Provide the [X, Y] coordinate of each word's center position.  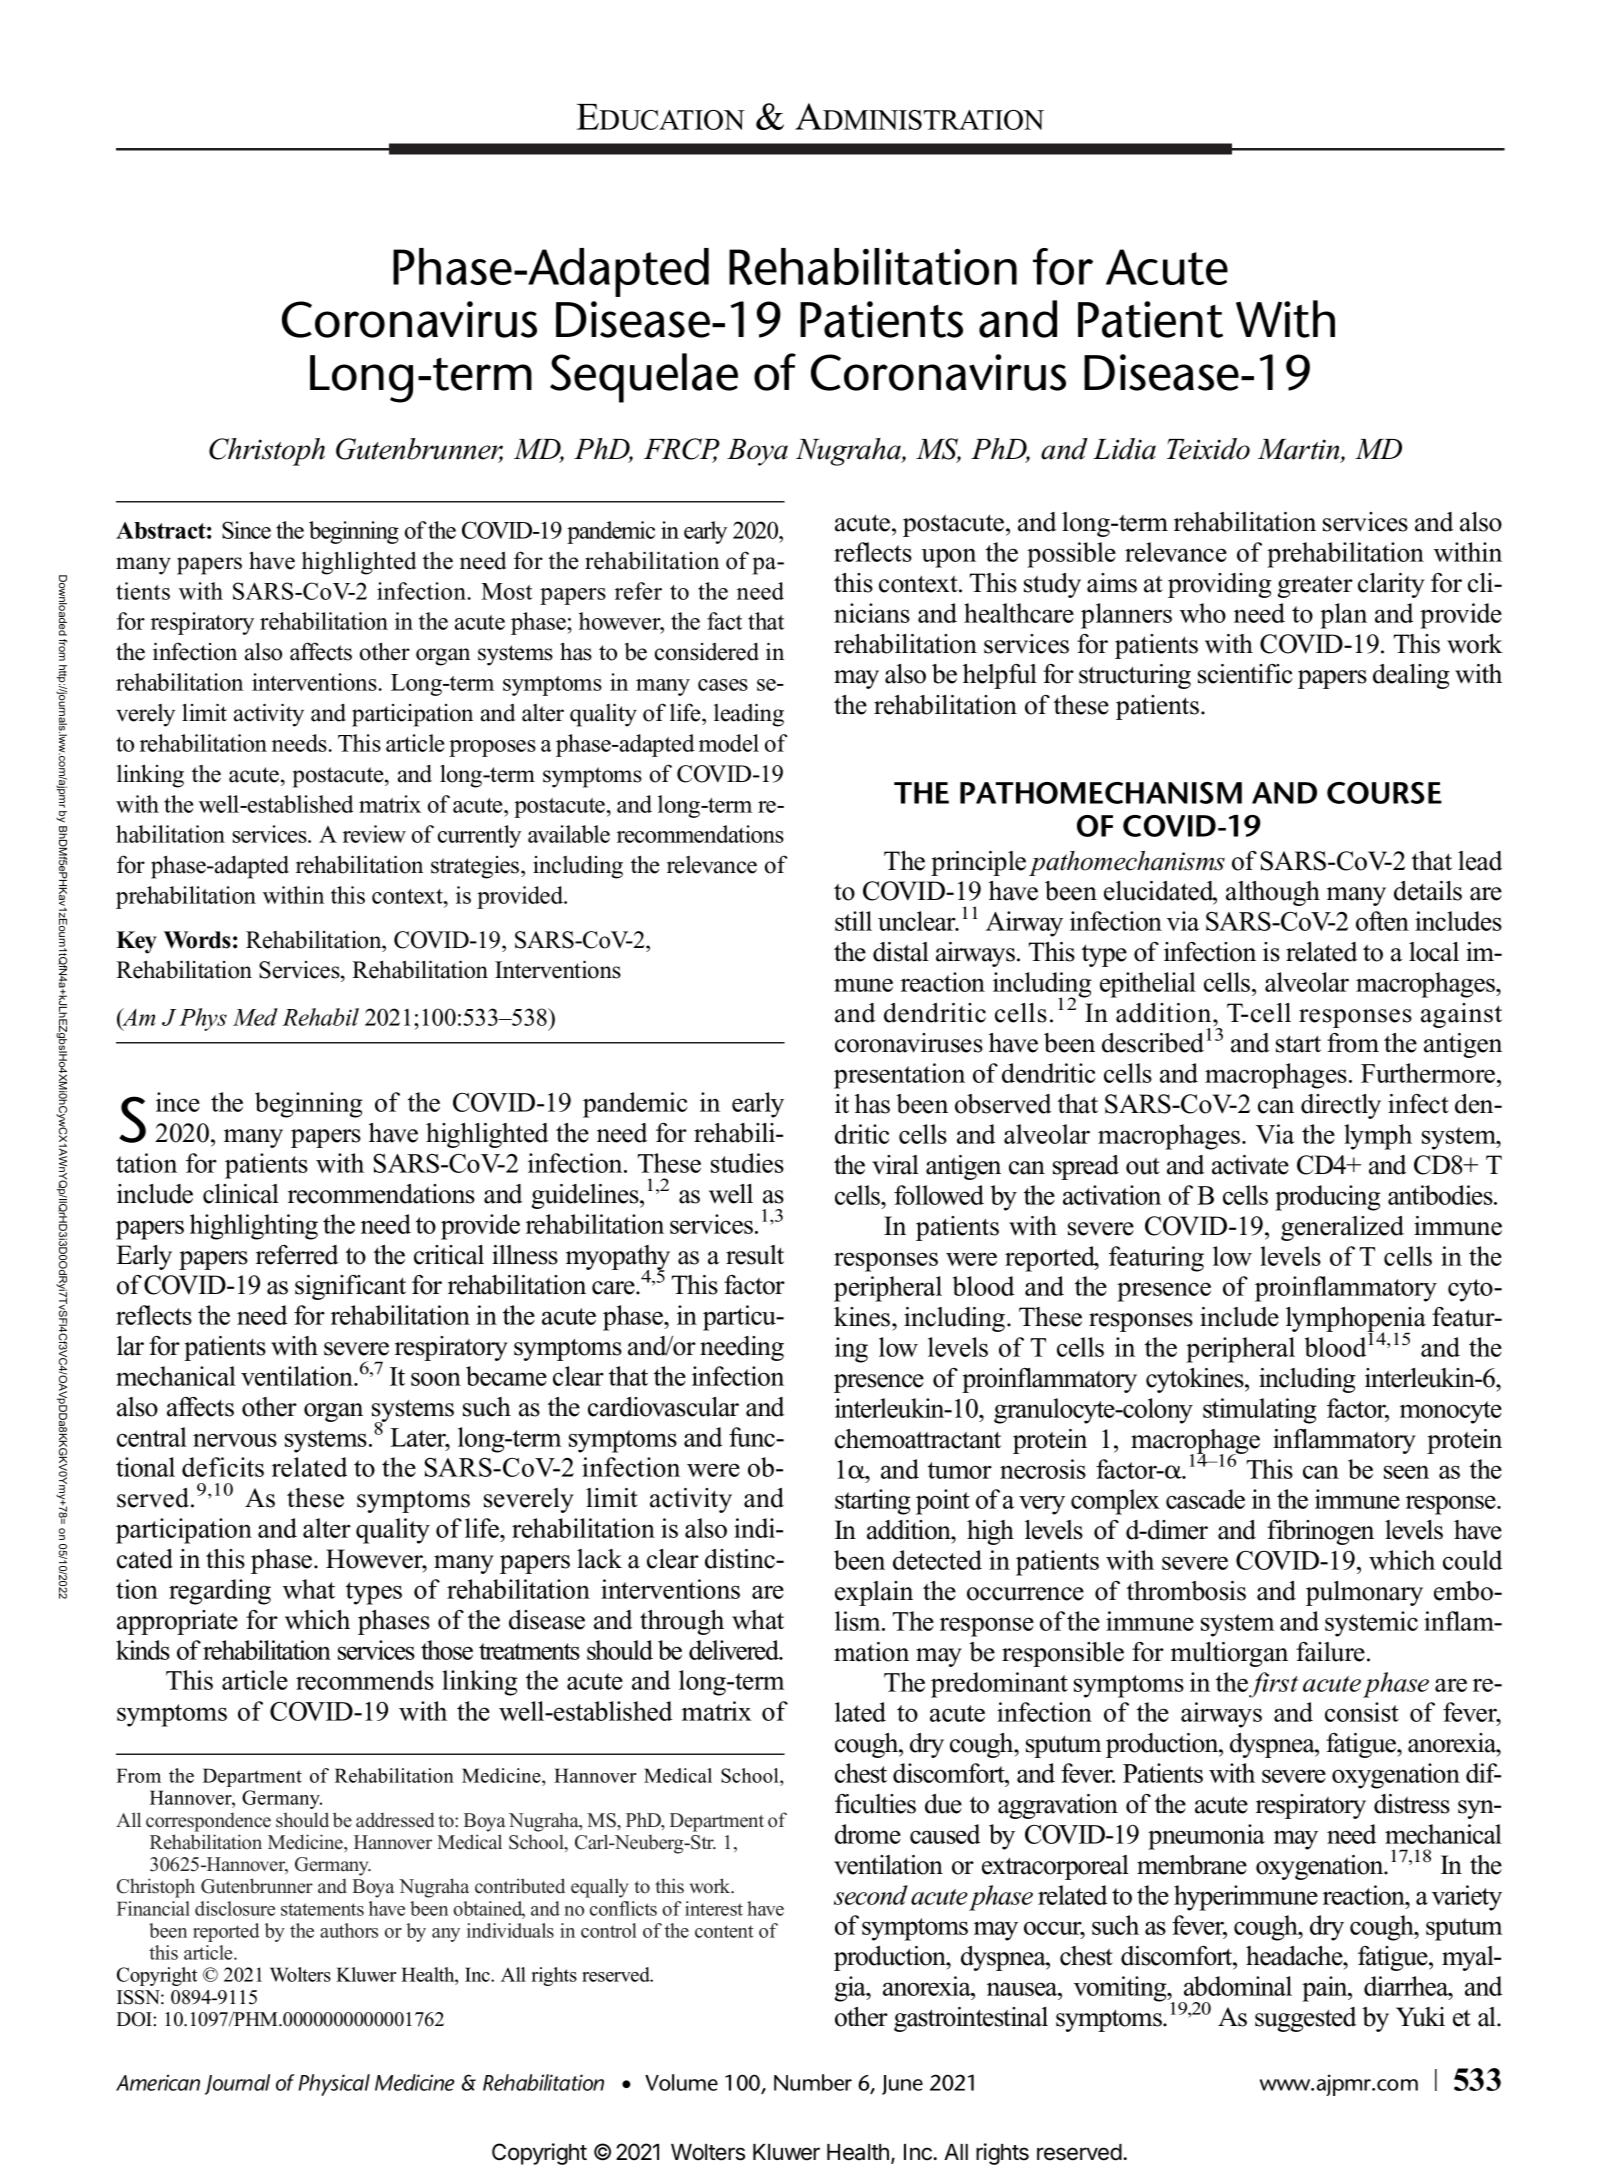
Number [813, 2082]
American [158, 2082]
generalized [1342, 1228]
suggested [1306, 2019]
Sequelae [644, 378]
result [755, 1255]
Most [506, 591]
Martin [1300, 450]
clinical [241, 1194]
